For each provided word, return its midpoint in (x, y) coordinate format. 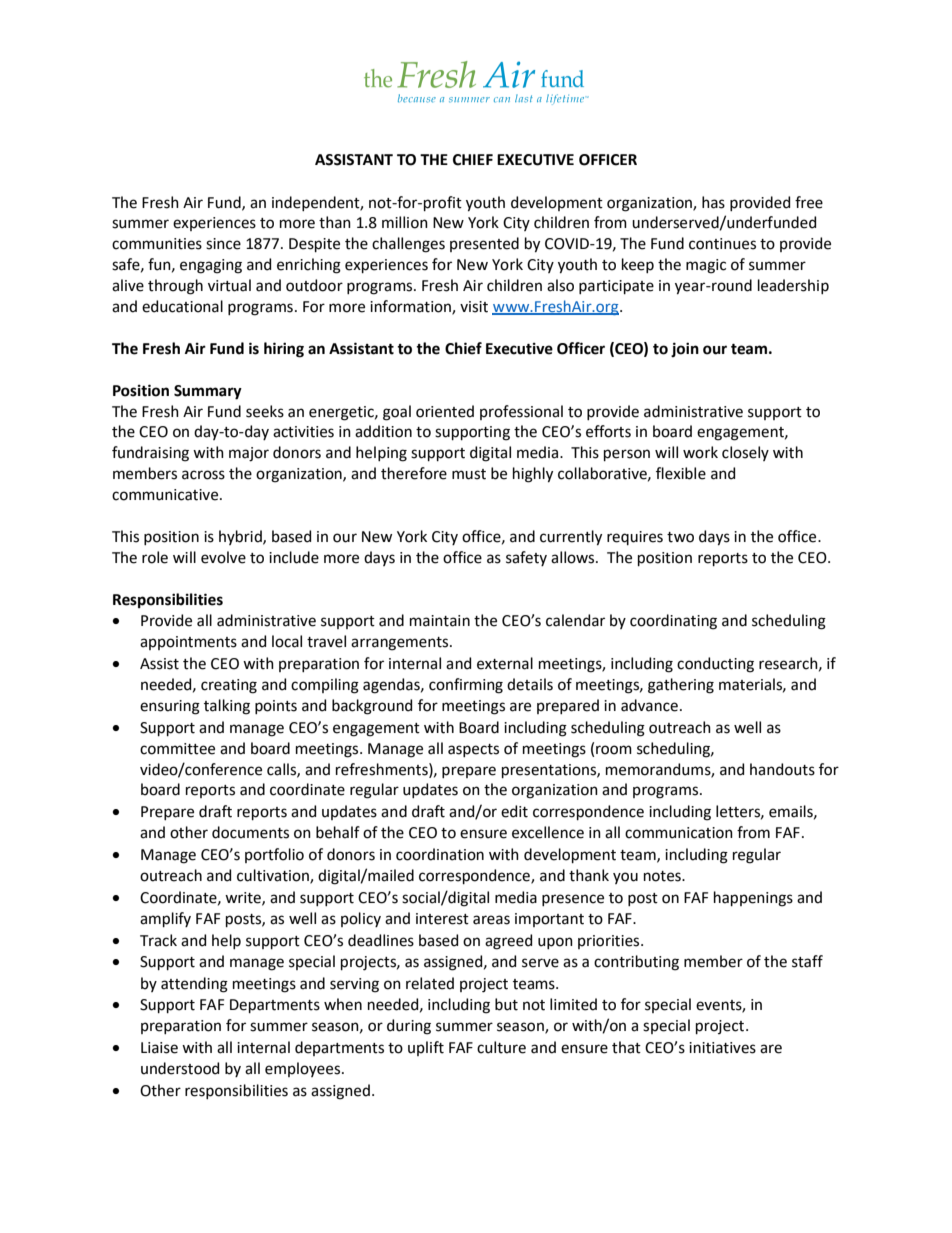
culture (501, 1047)
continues (722, 244)
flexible (681, 473)
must (469, 474)
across (203, 475)
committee (177, 749)
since (223, 244)
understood (180, 1068)
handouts (782, 769)
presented (484, 244)
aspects (473, 750)
